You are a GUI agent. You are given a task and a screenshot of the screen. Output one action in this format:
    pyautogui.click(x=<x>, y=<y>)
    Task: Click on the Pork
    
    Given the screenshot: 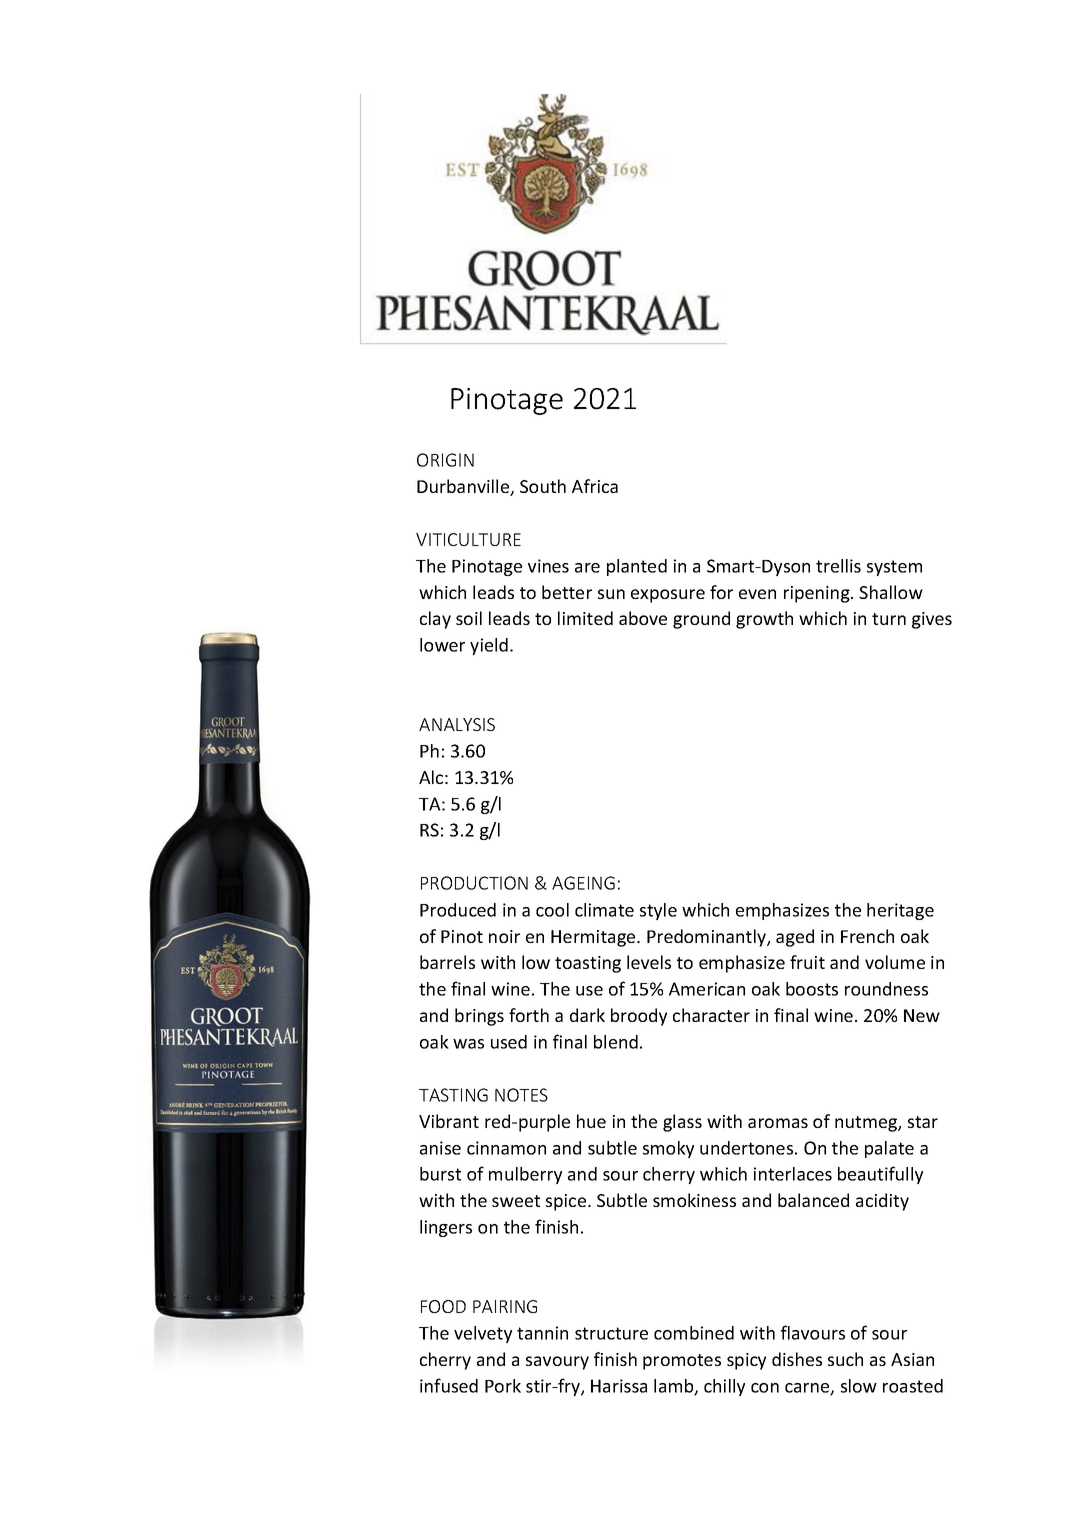 What is the action you would take?
    pyautogui.click(x=503, y=1386)
